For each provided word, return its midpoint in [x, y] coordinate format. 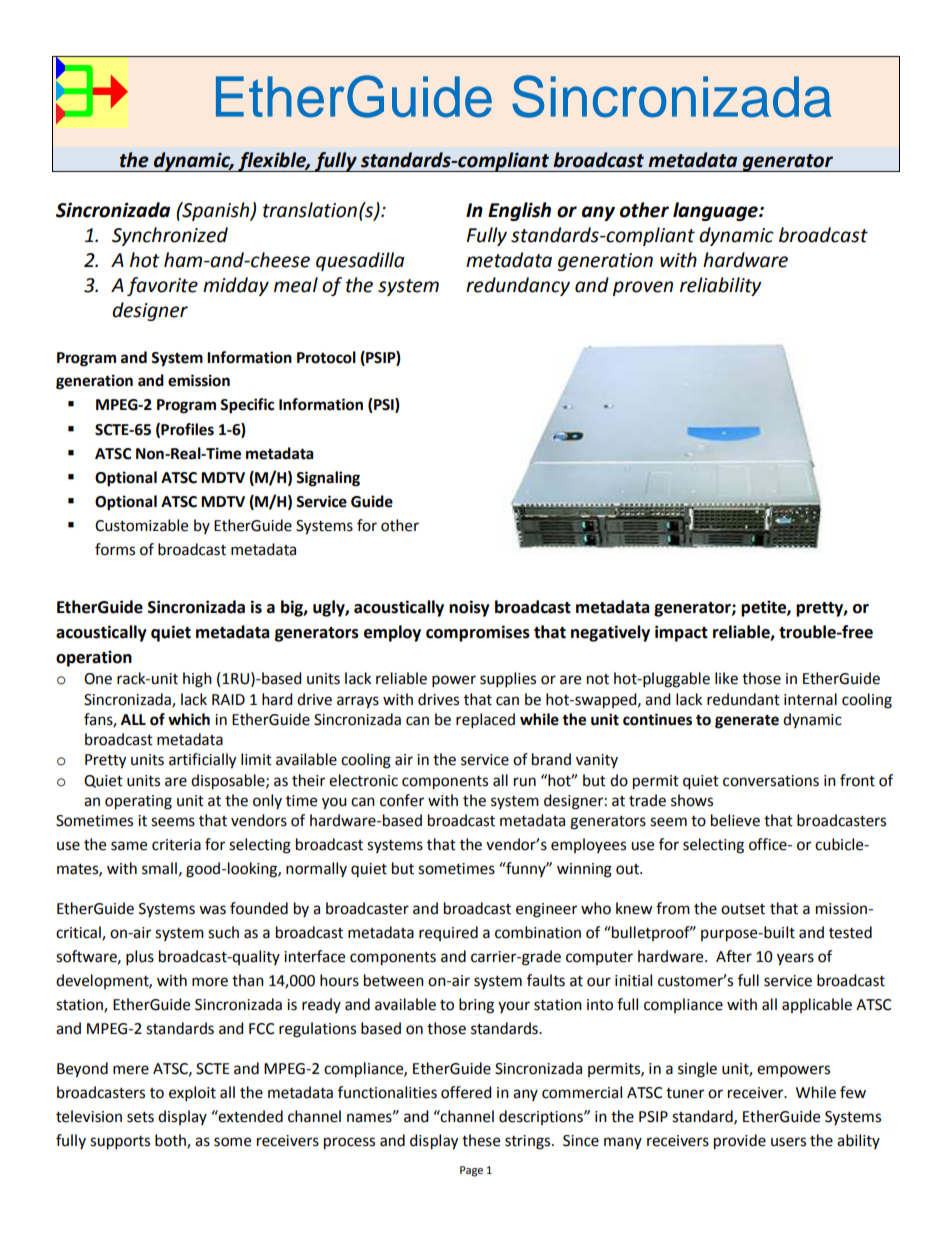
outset [743, 909]
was [212, 910]
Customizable [141, 525]
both [171, 1141]
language [716, 211]
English [519, 211]
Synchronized [170, 236]
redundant [743, 699]
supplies [508, 680]
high [197, 680]
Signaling [328, 479]
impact [681, 633]
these [481, 1140]
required [448, 933]
